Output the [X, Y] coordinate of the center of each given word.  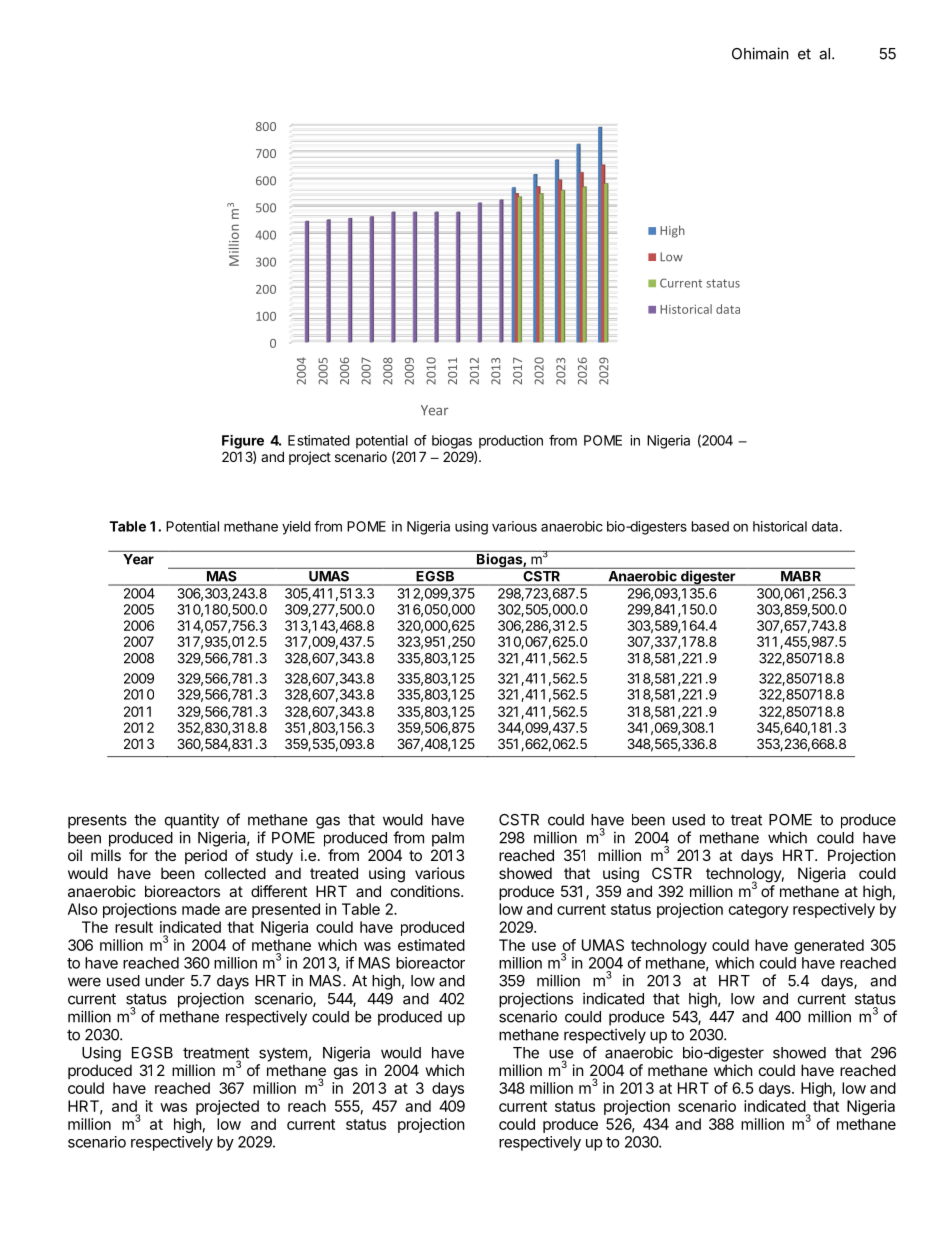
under [165, 981]
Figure [243, 442]
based [710, 526]
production [511, 442]
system [283, 1055]
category [759, 911]
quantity [192, 821]
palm [448, 839]
